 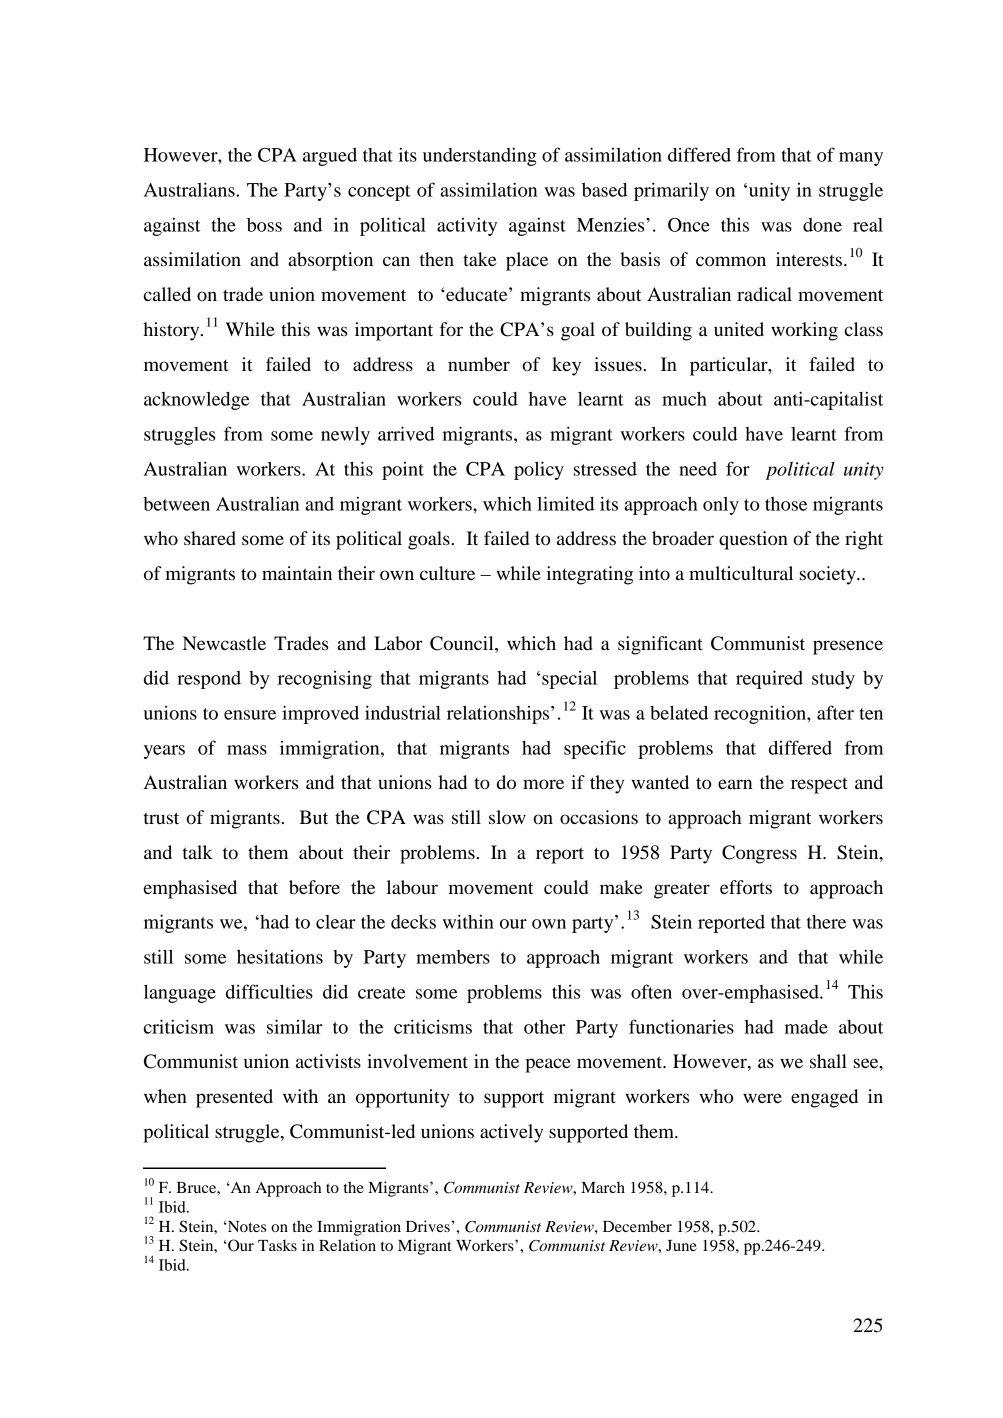 I want to click on ensure, so click(x=250, y=715).
